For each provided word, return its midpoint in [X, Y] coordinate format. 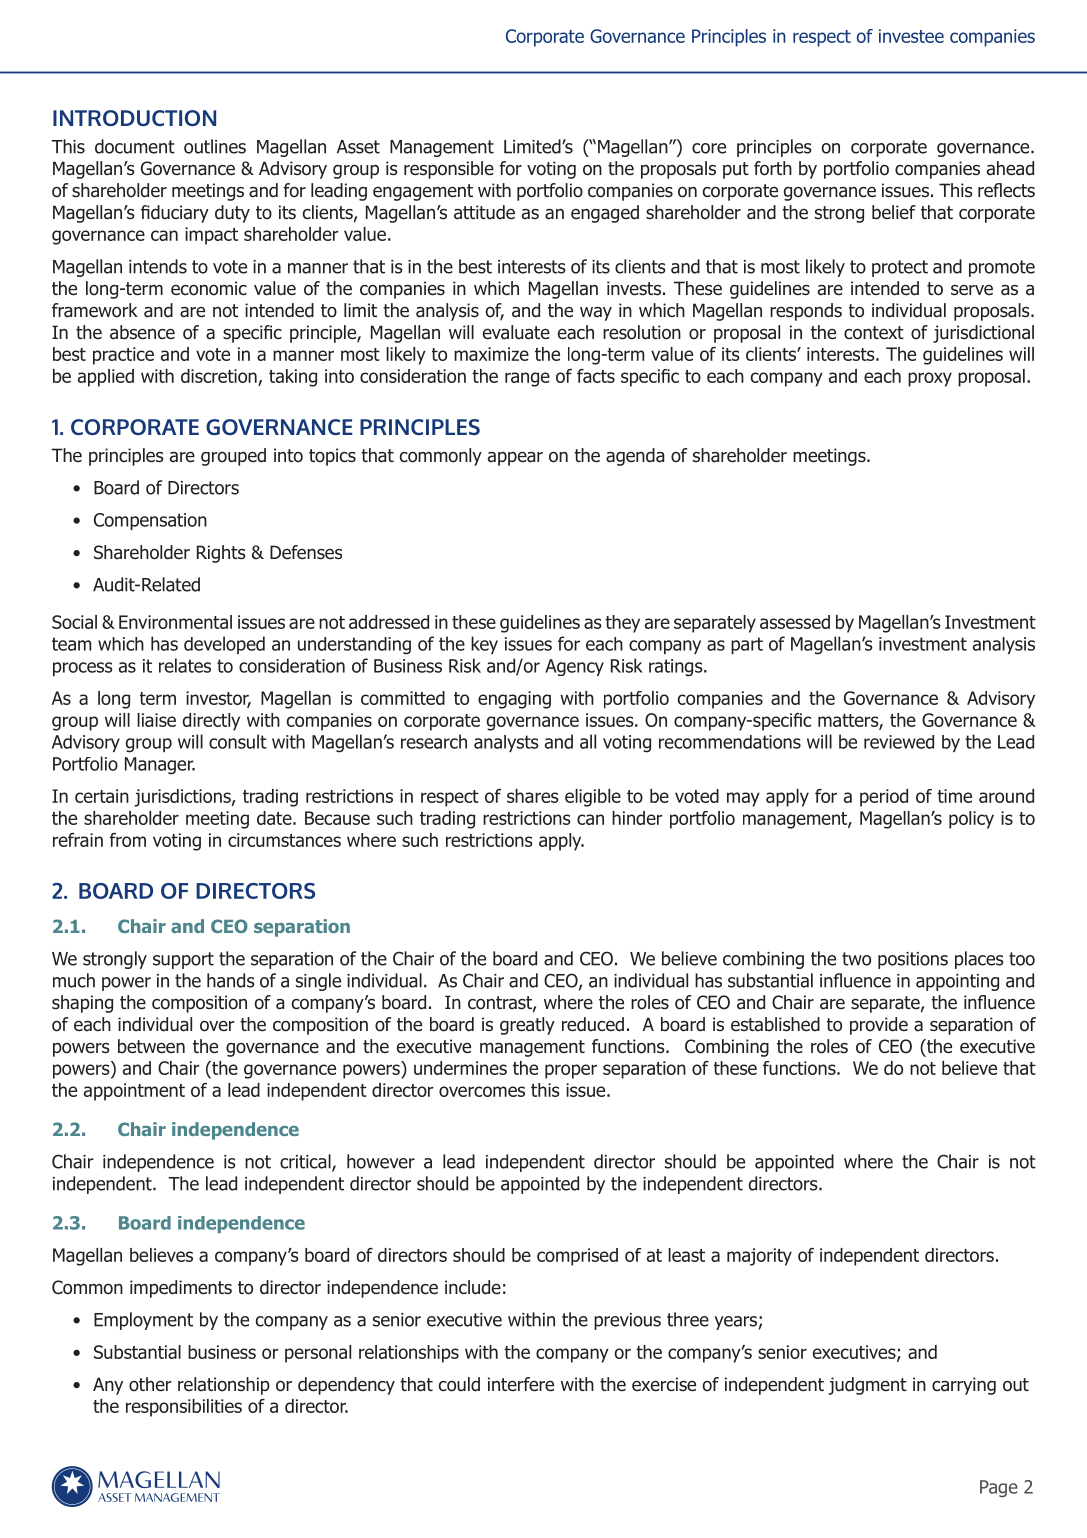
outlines [215, 146]
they [622, 624]
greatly [527, 1026]
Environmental [175, 622]
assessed [795, 622]
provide [879, 1026]
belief [894, 212]
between [151, 1046]
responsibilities [184, 1408]
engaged [605, 214]
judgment [867, 1386]
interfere [521, 1384]
